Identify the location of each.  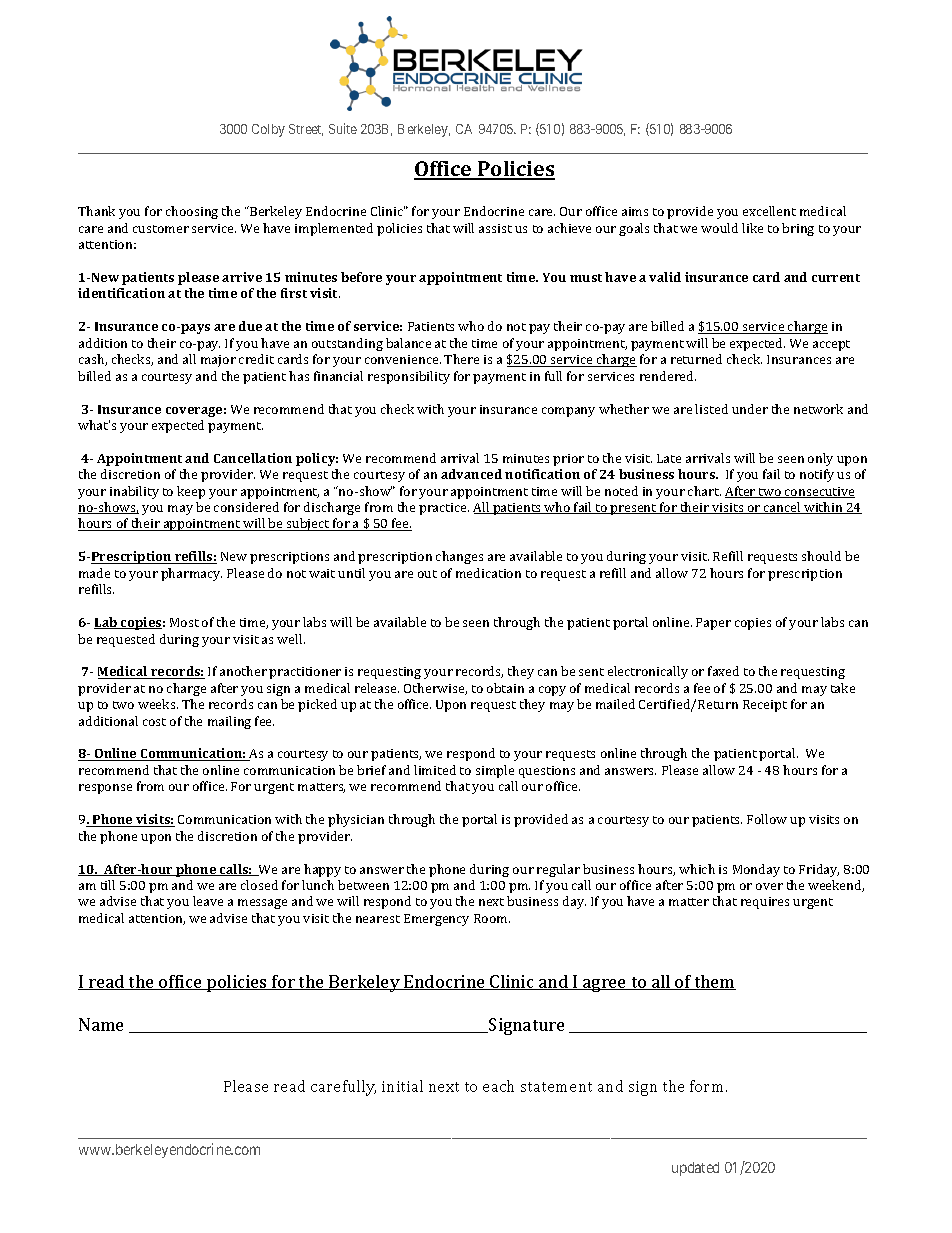
(498, 1086).
